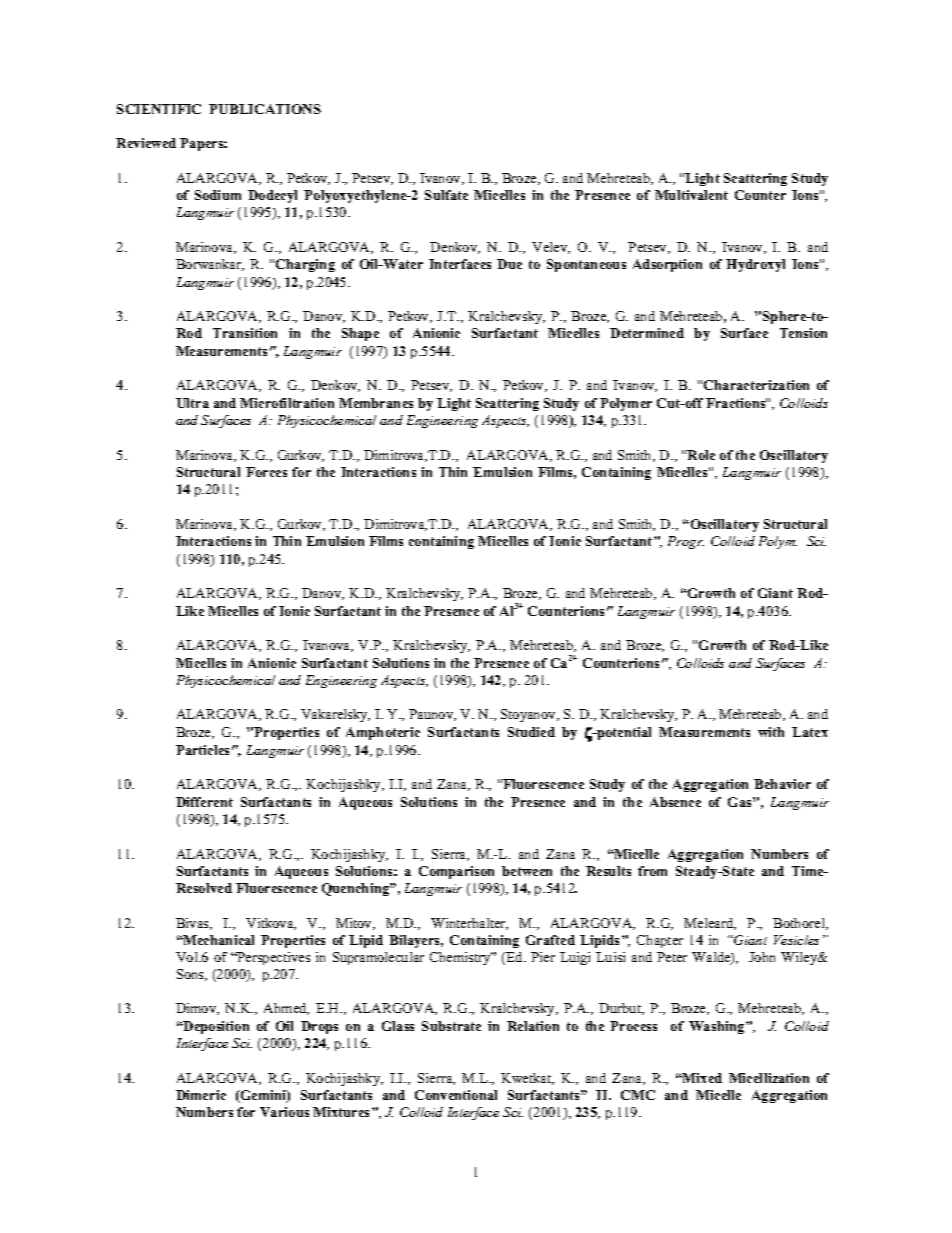 This screenshot has height=1233, width=952. What do you see at coordinates (531, 732) in the screenshot?
I see `Studied` at bounding box center [531, 732].
